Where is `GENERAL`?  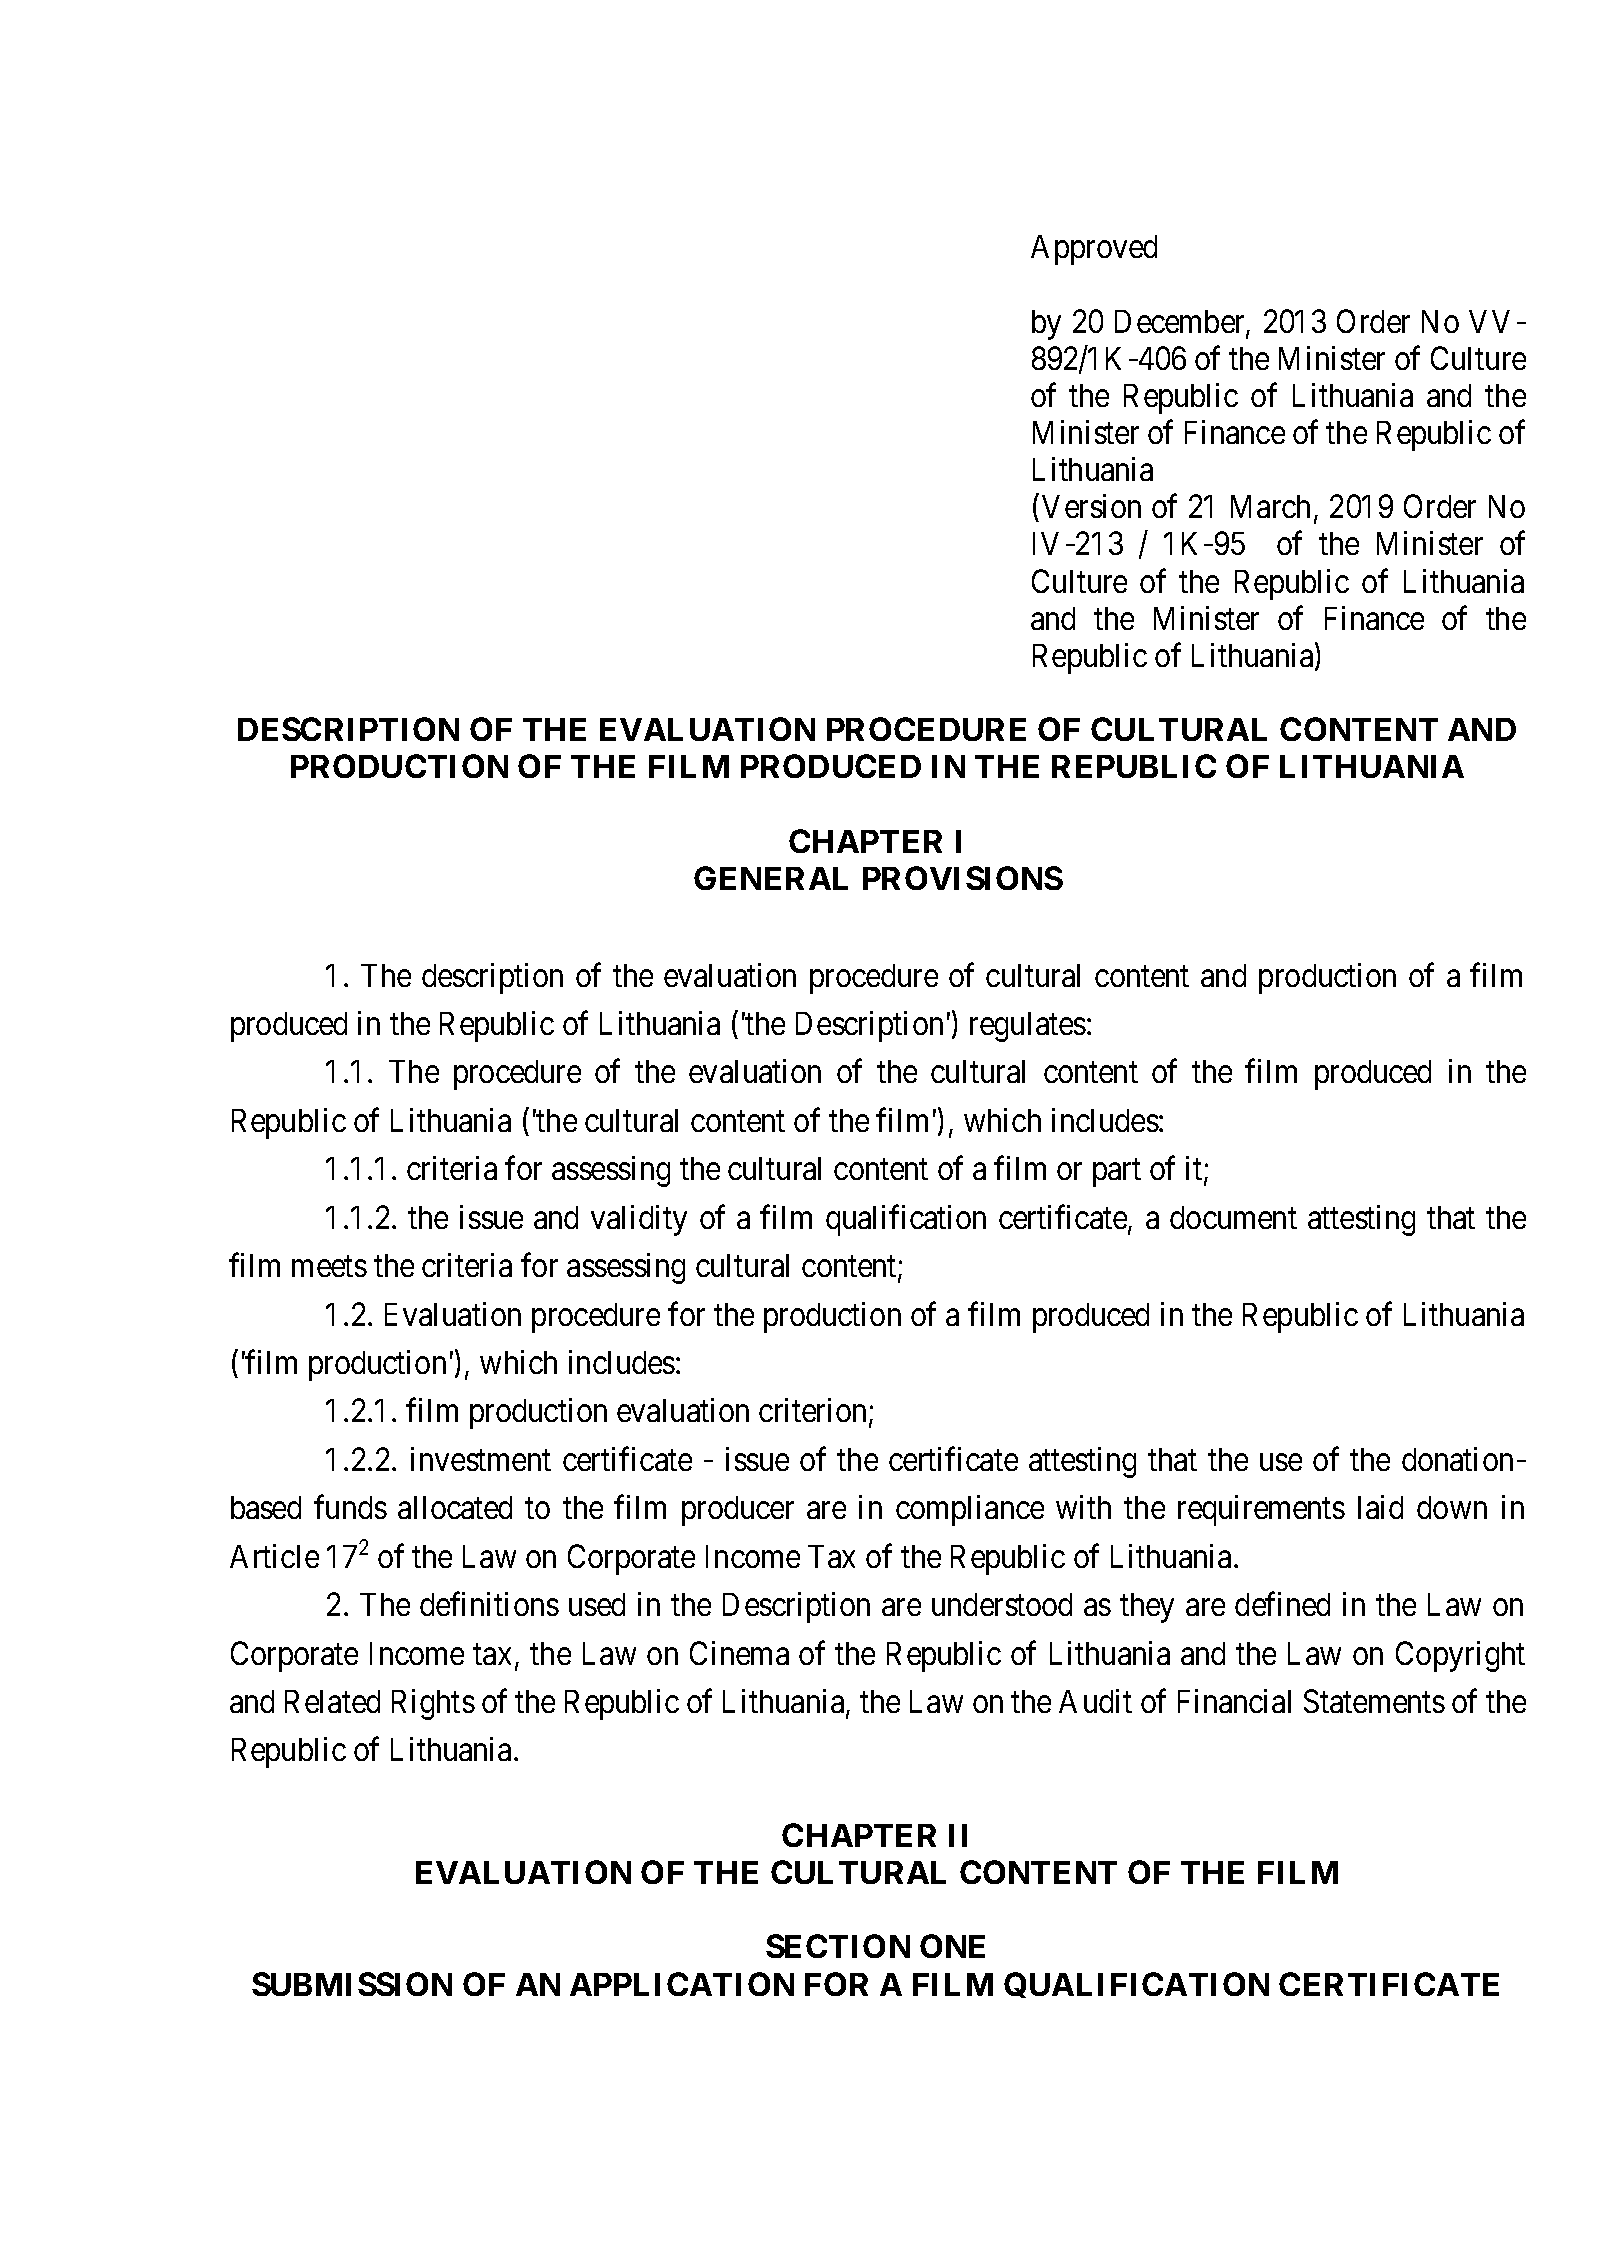 GENERAL is located at coordinates (771, 878).
